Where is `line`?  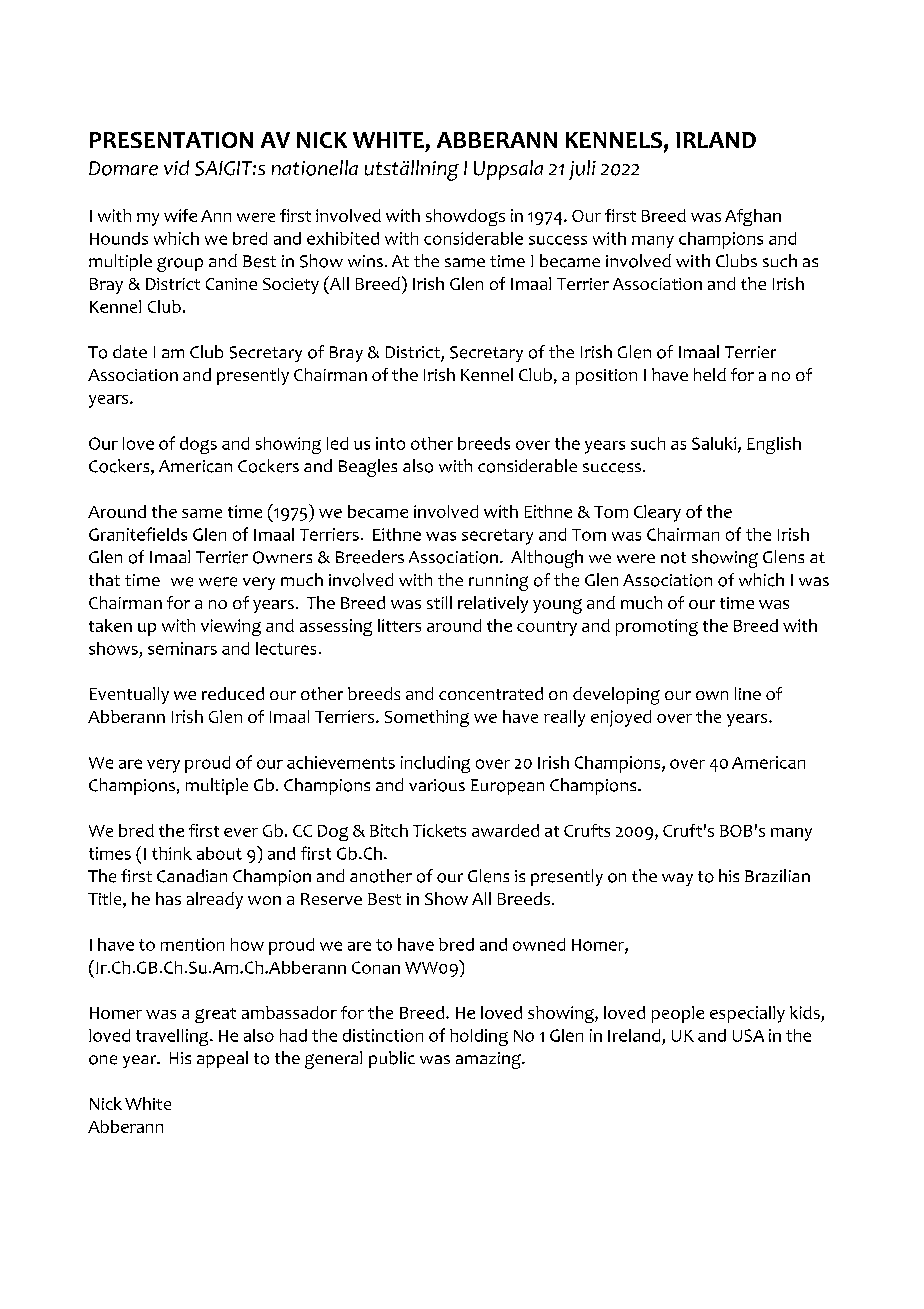
line is located at coordinates (748, 693).
